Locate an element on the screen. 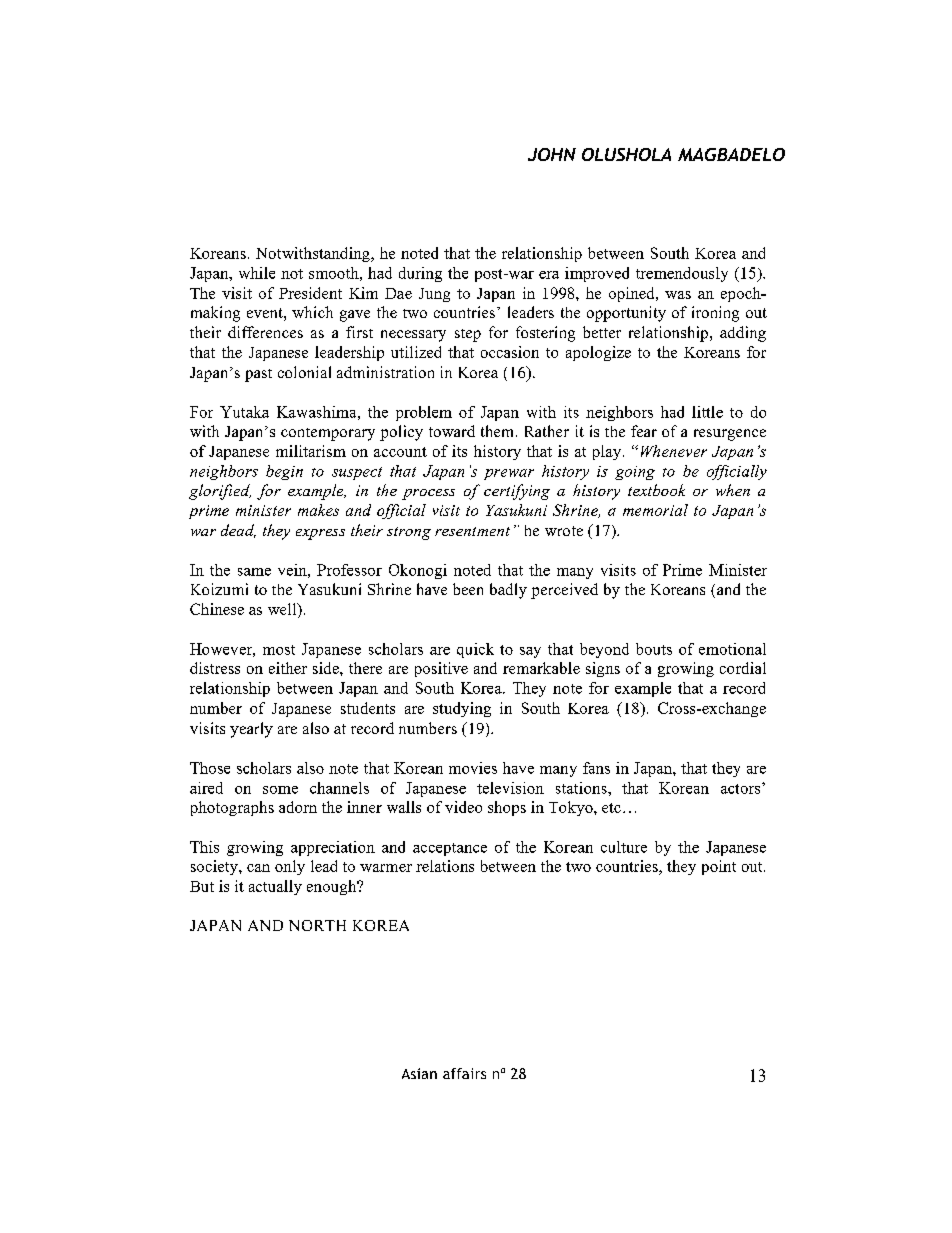 The height and width of the screenshot is (1233, 952). JOHN is located at coordinates (552, 154).
